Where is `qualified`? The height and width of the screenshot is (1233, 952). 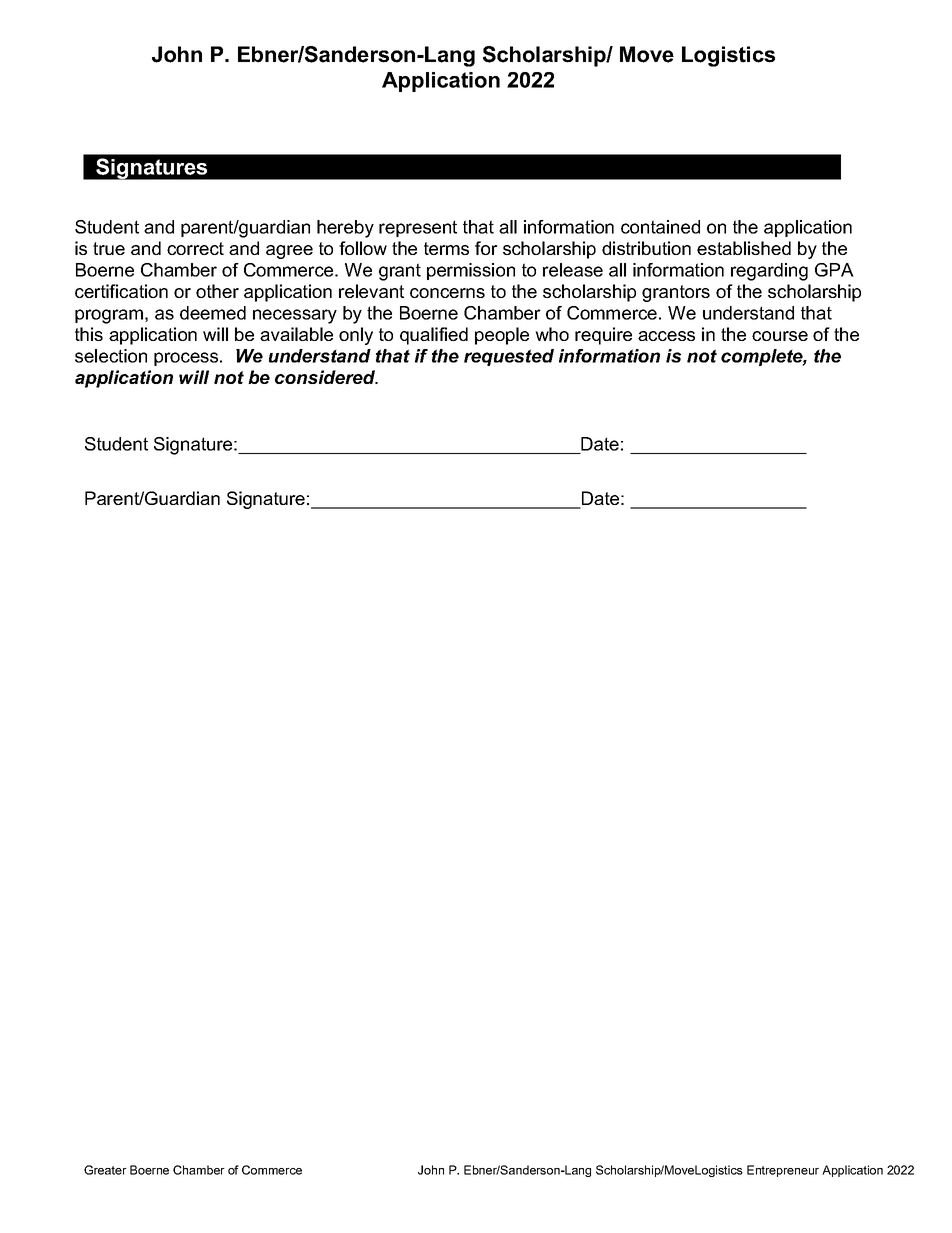
qualified is located at coordinates (434, 336).
